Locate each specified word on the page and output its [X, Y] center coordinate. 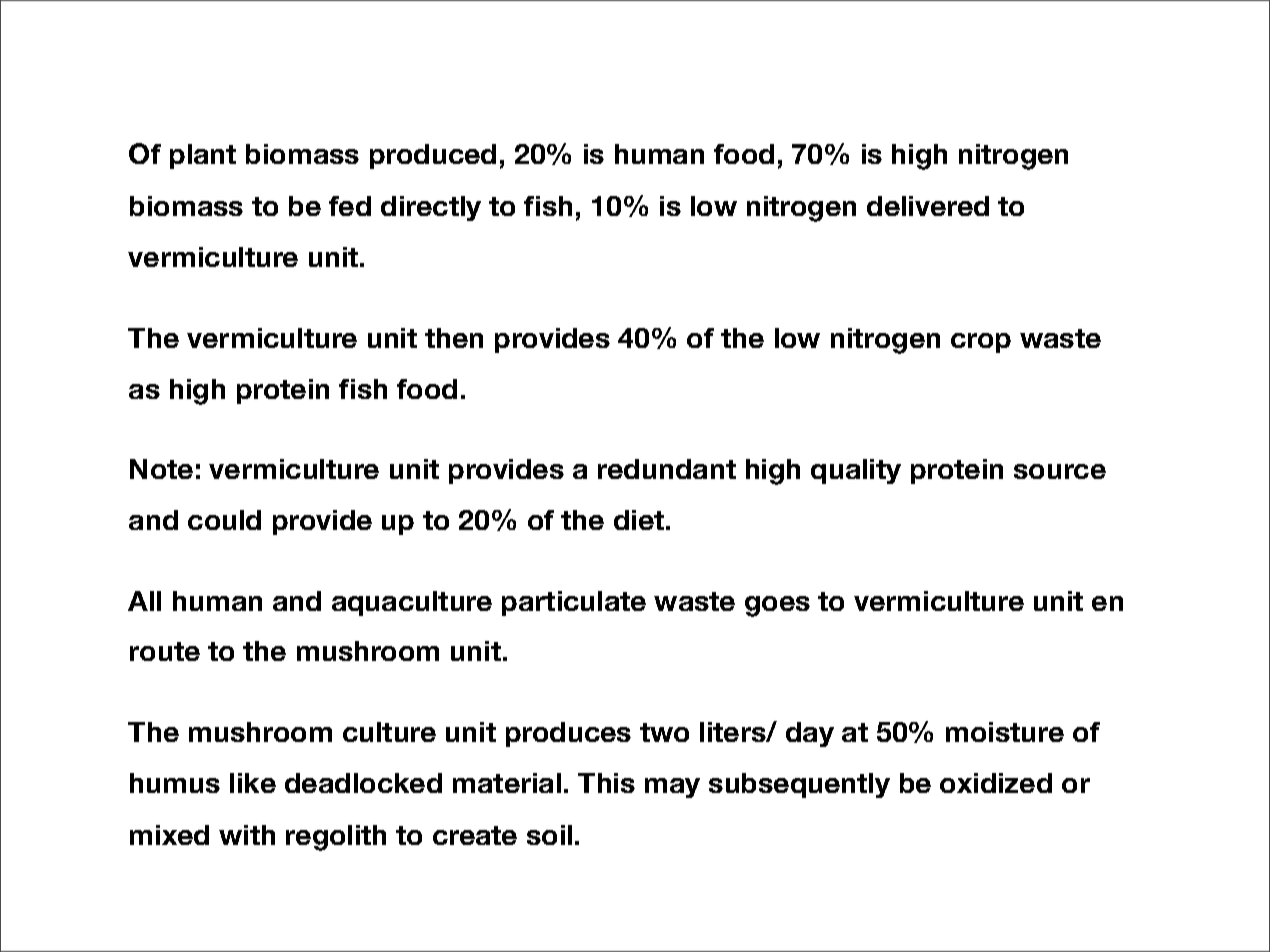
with [247, 835]
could [224, 520]
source [1060, 471]
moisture [1005, 732]
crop [981, 343]
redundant [667, 469]
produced [433, 156]
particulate [574, 603]
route [165, 651]
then [454, 338]
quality [856, 471]
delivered [928, 206]
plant [203, 156]
